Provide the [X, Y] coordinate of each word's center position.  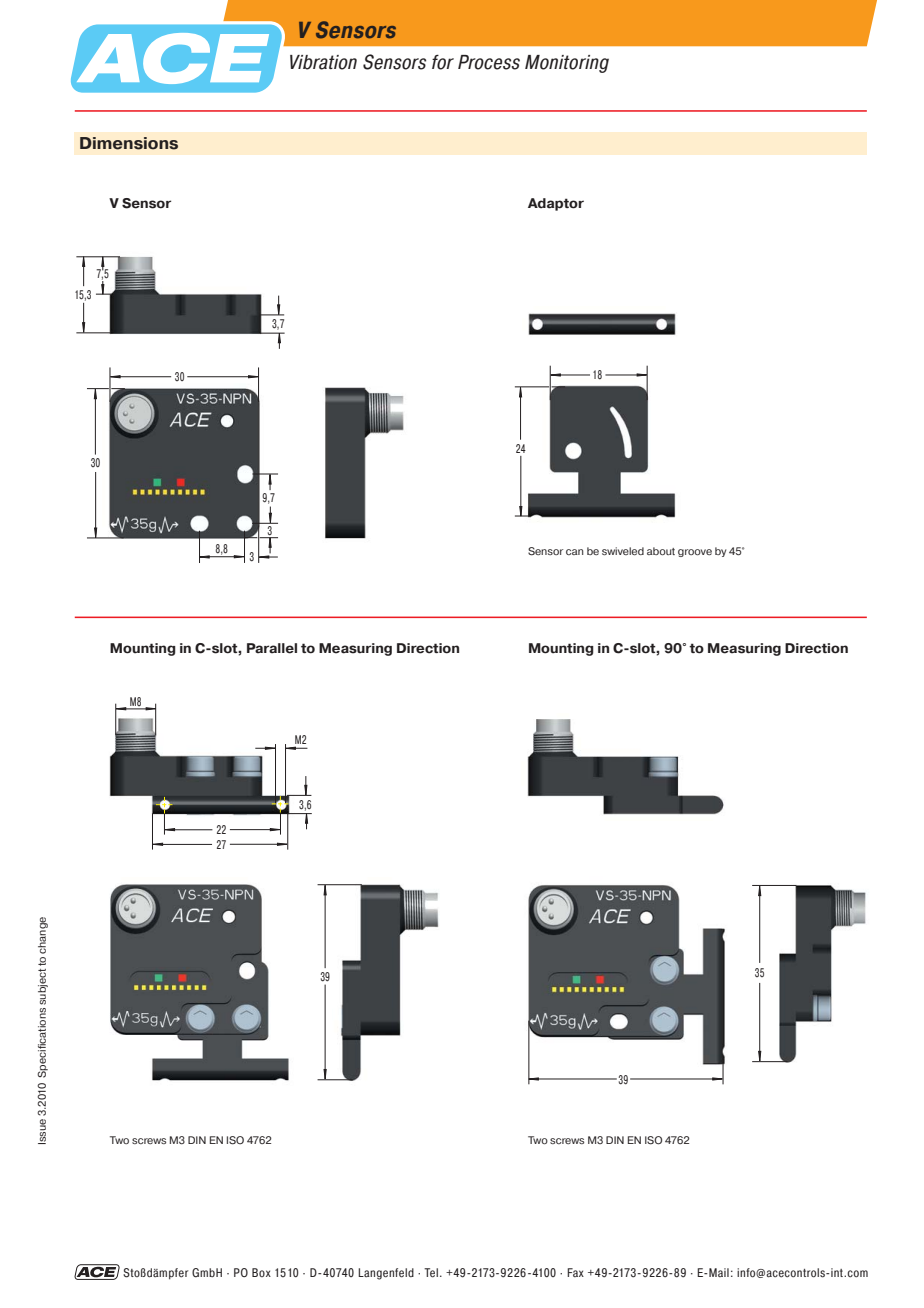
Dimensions [129, 143]
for [443, 62]
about [661, 551]
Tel [431, 1273]
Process [489, 62]
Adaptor [556, 204]
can [575, 552]
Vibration [323, 62]
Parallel [272, 648]
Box [261, 1272]
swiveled [623, 551]
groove [695, 553]
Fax [575, 1272]
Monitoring [567, 64]
